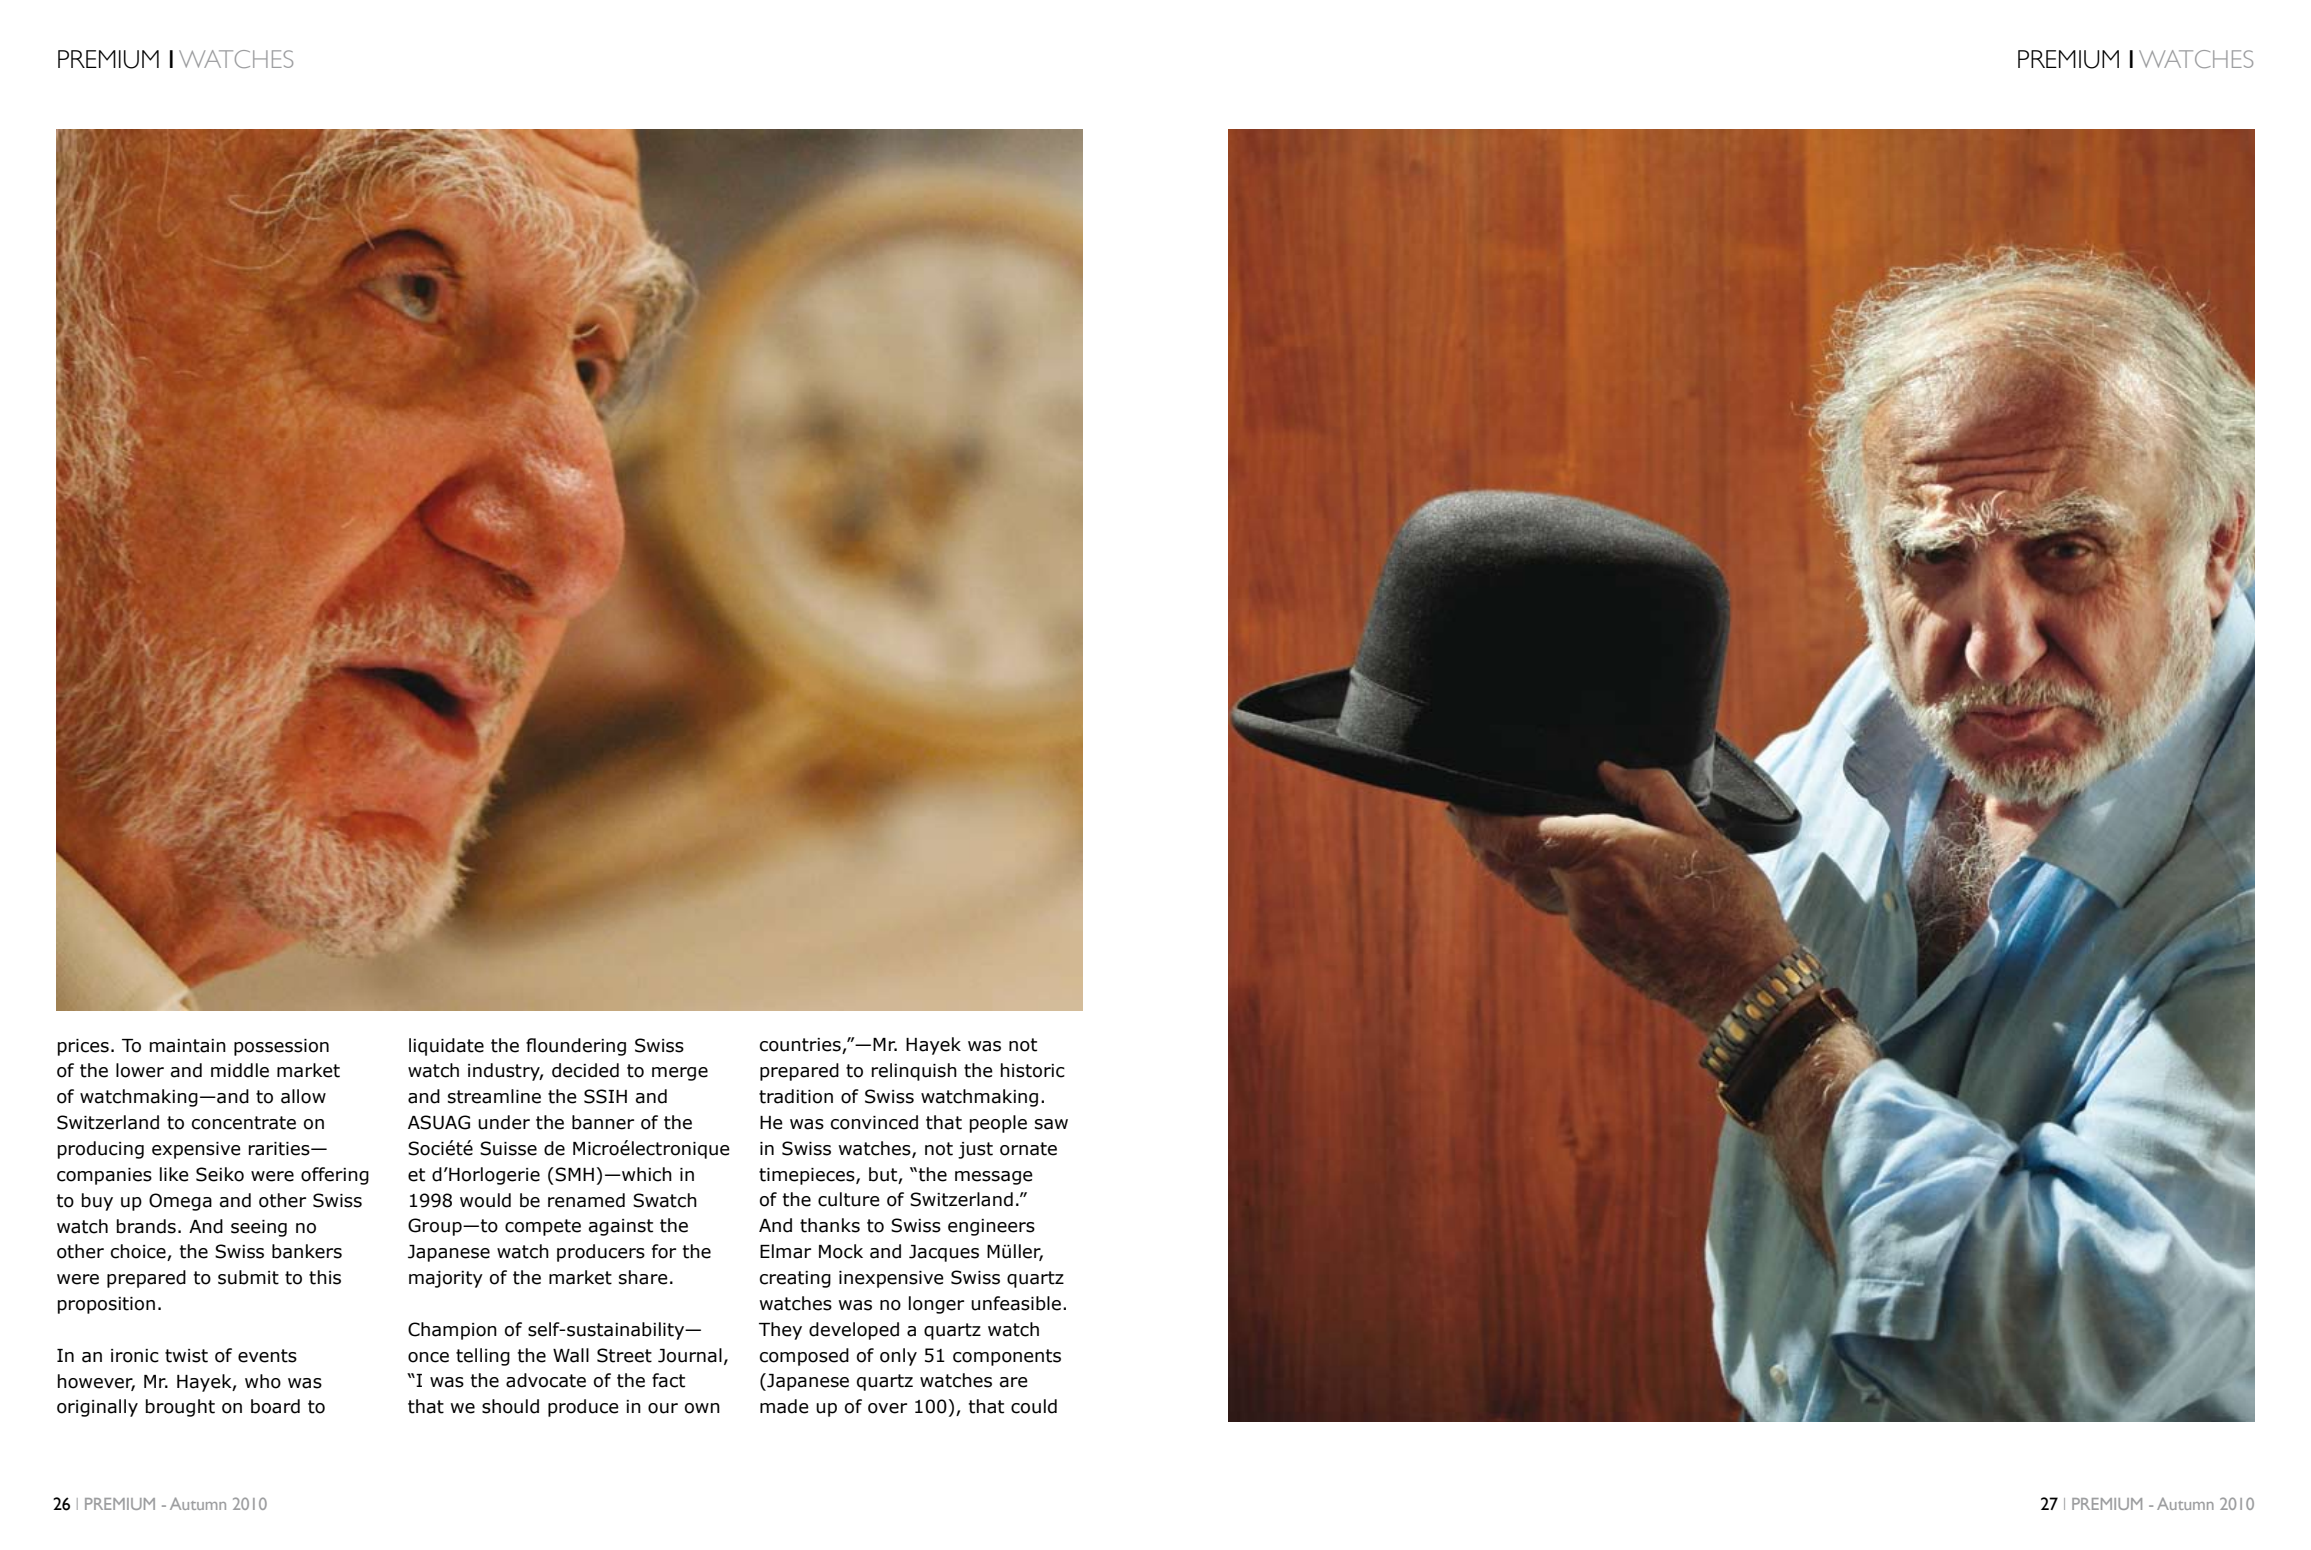 This page has height=1550, width=2311. What do you see at coordinates (914, 1072) in the page?
I see `relinquish` at bounding box center [914, 1072].
